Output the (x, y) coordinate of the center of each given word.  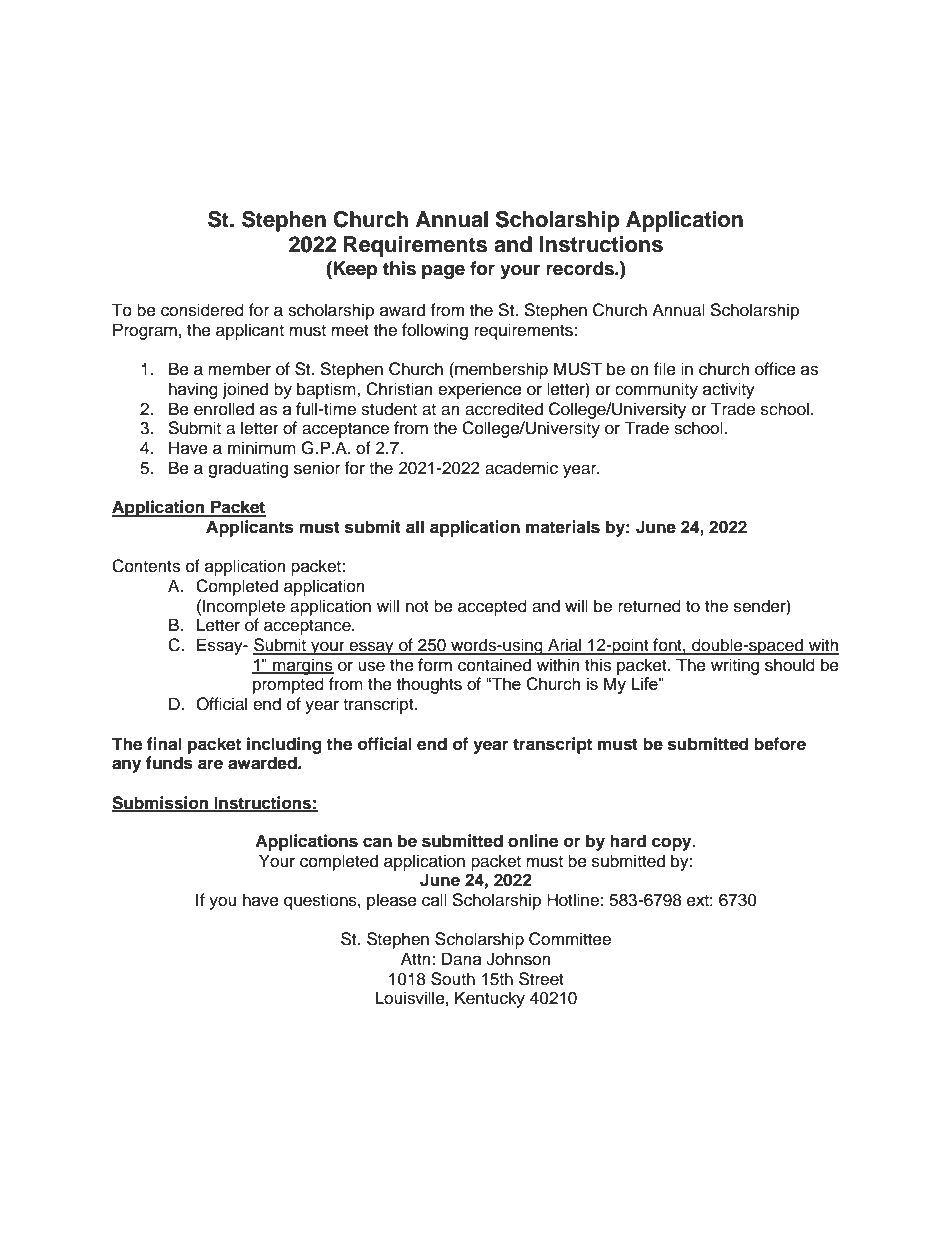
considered (202, 310)
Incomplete (244, 607)
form (435, 665)
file (665, 369)
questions (321, 901)
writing (735, 666)
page (443, 271)
